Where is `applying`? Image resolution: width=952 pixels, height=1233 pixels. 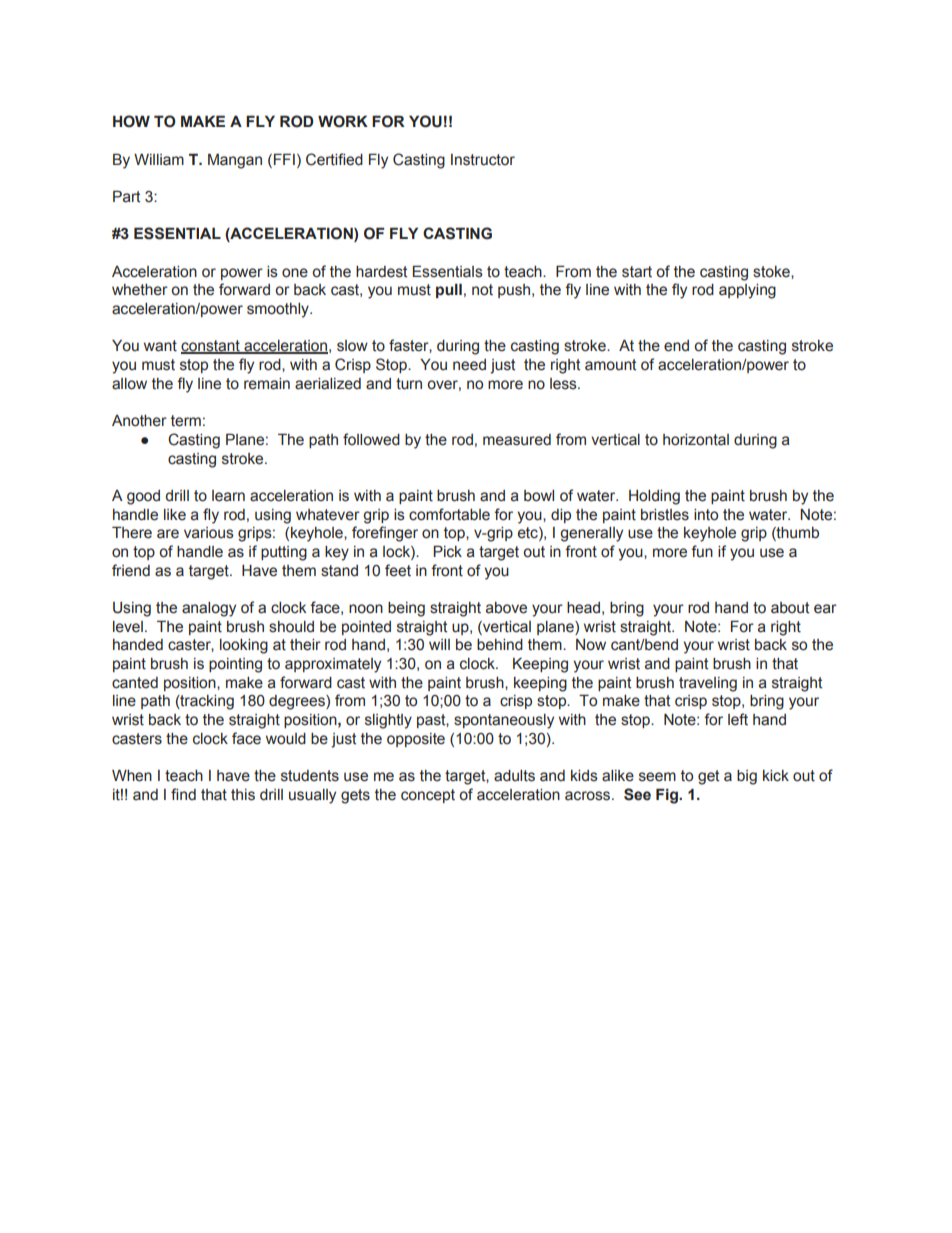
applying is located at coordinates (747, 291).
